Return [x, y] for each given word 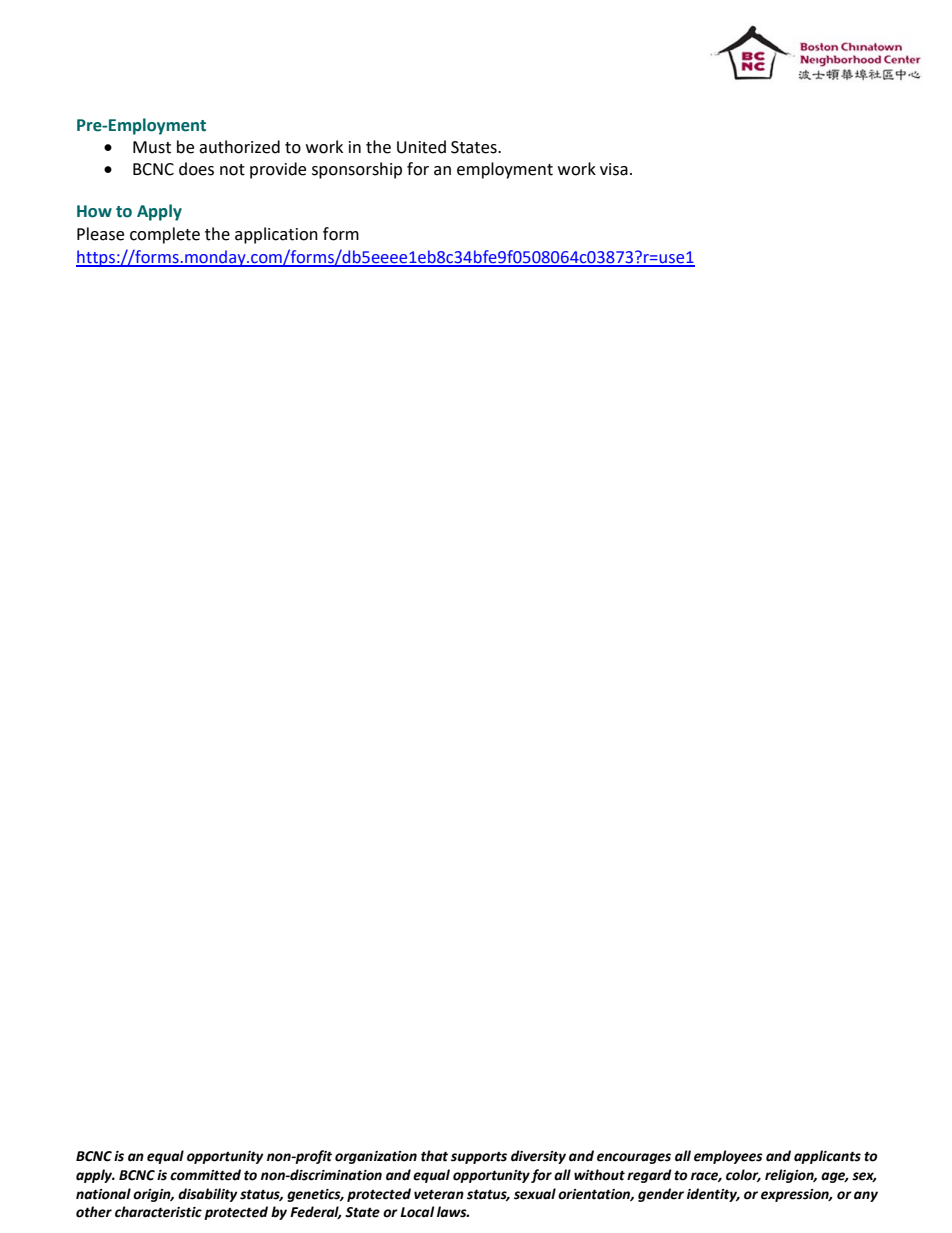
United [421, 147]
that [434, 1156]
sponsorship [357, 170]
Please [100, 234]
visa [614, 169]
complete [165, 235]
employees [728, 1157]
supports [479, 1158]
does [196, 169]
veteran [439, 1194]
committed [205, 1175]
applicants [827, 1157]
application [276, 235]
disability [208, 1195]
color [743, 1175]
